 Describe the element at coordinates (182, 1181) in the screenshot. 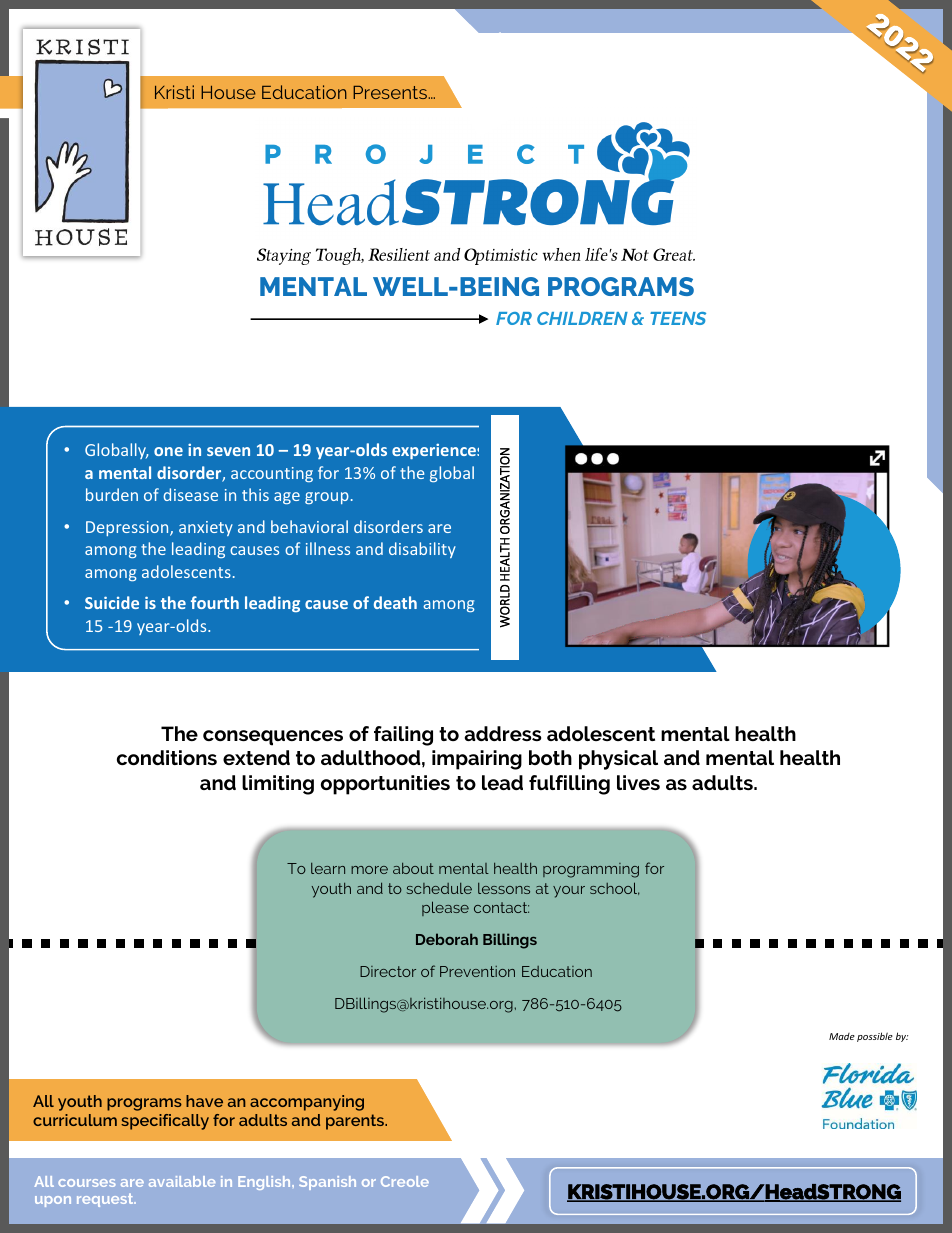

I see `available` at that location.
